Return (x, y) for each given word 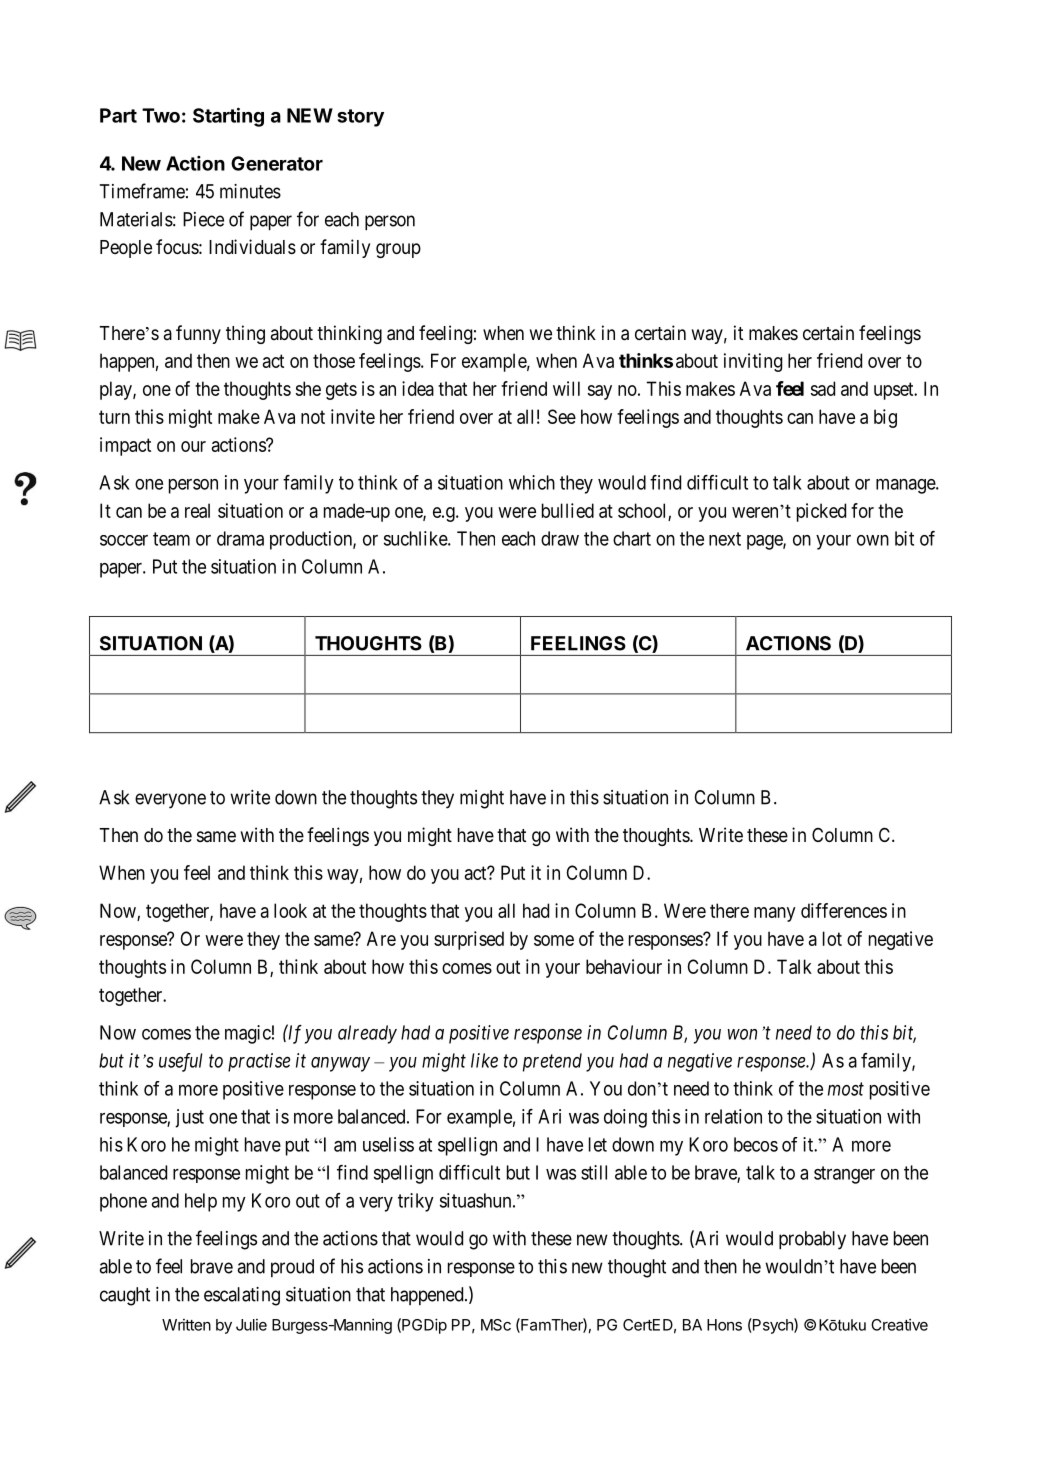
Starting (228, 117)
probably (812, 1240)
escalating (242, 1296)
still (594, 1172)
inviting (753, 362)
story (360, 118)
